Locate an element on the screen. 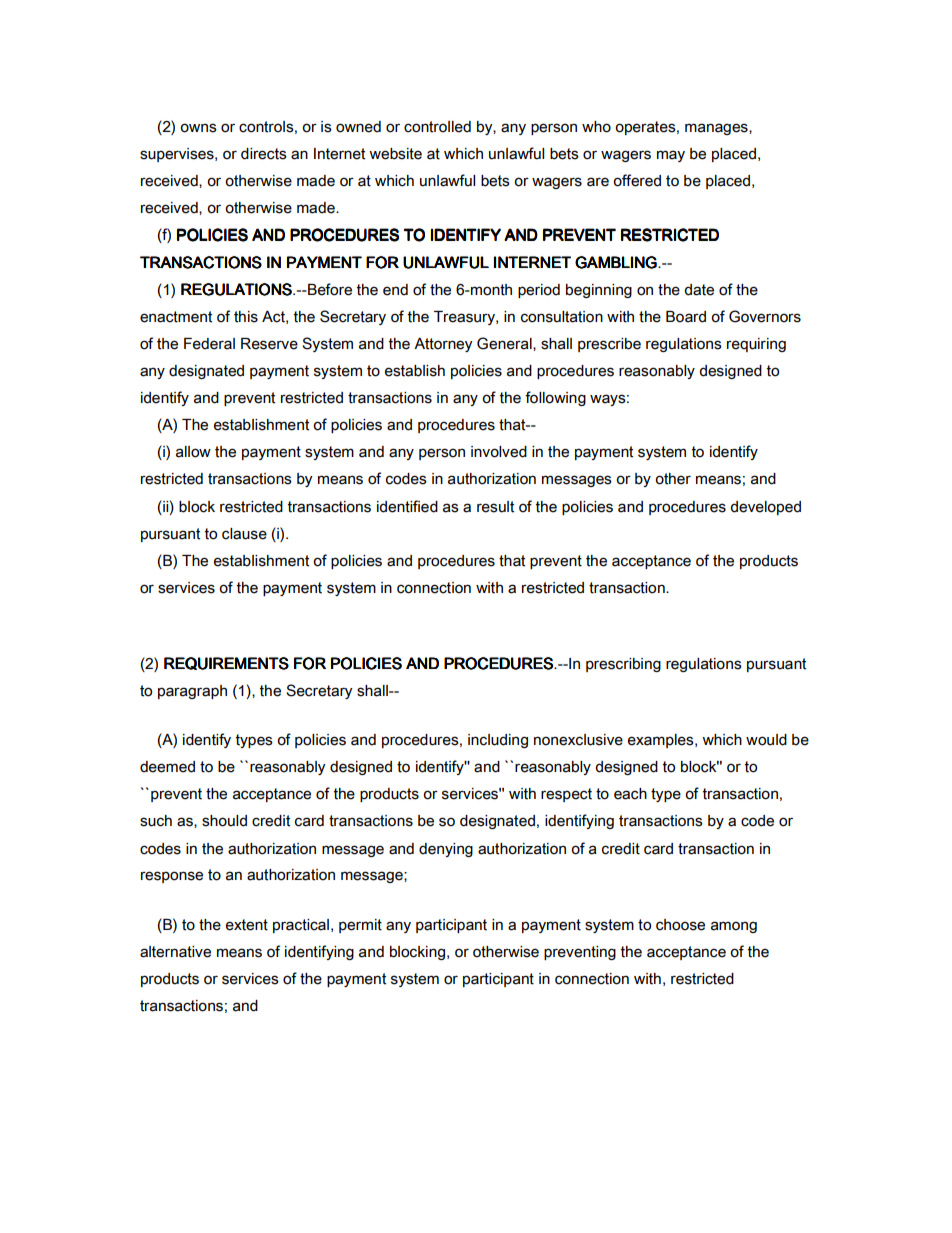  this is located at coordinates (246, 317).
